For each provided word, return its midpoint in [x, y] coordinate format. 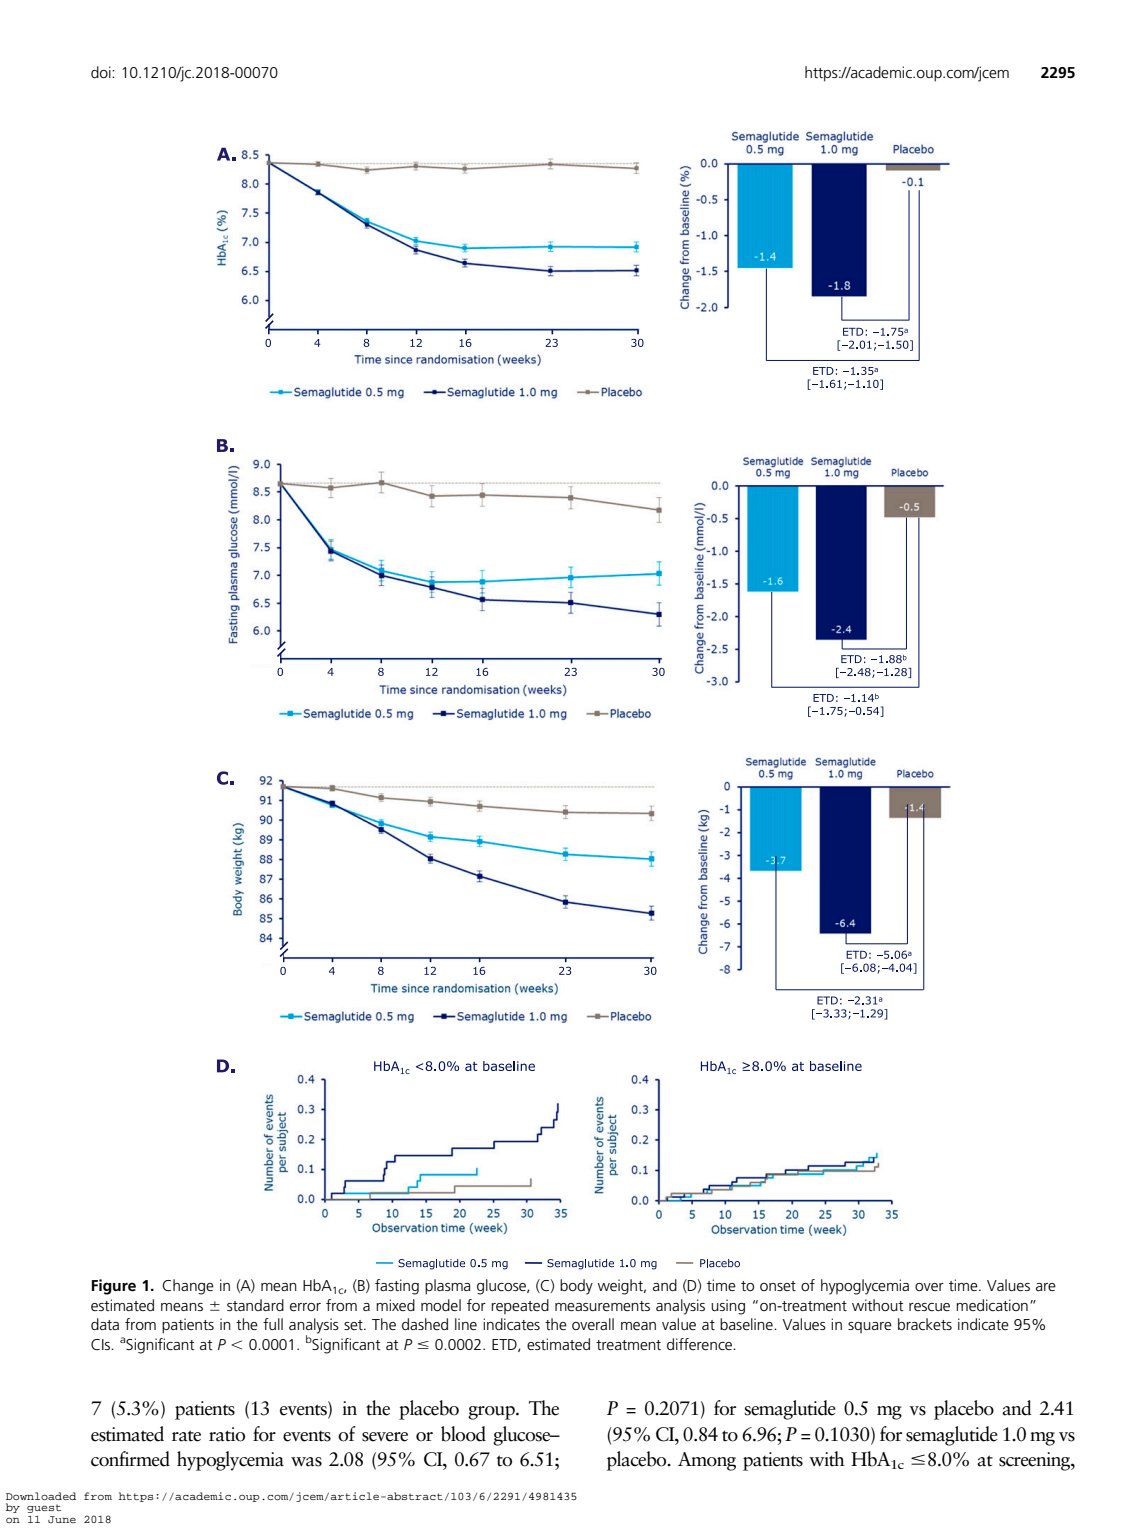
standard [255, 1305]
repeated [520, 1306]
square [870, 1327]
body [576, 1287]
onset [778, 1286]
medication [992, 1305]
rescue [929, 1307]
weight [622, 1287]
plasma [448, 1287]
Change [188, 1287]
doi [102, 72]
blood [463, 1434]
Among [707, 1461]
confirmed [130, 1459]
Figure [114, 1287]
